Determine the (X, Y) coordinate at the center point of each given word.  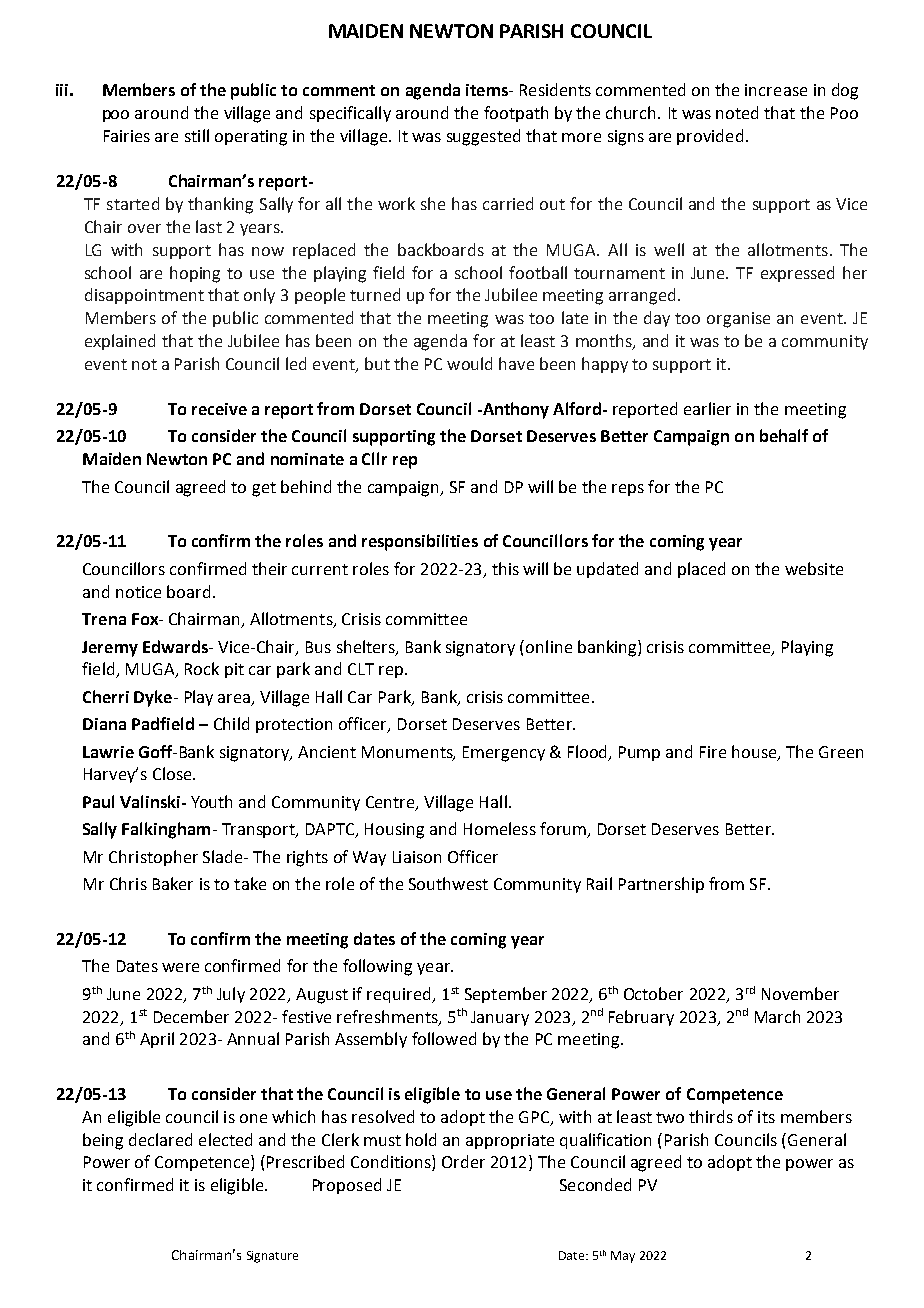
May (623, 1257)
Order (463, 1161)
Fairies (127, 136)
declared (160, 1139)
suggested (483, 137)
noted (737, 112)
